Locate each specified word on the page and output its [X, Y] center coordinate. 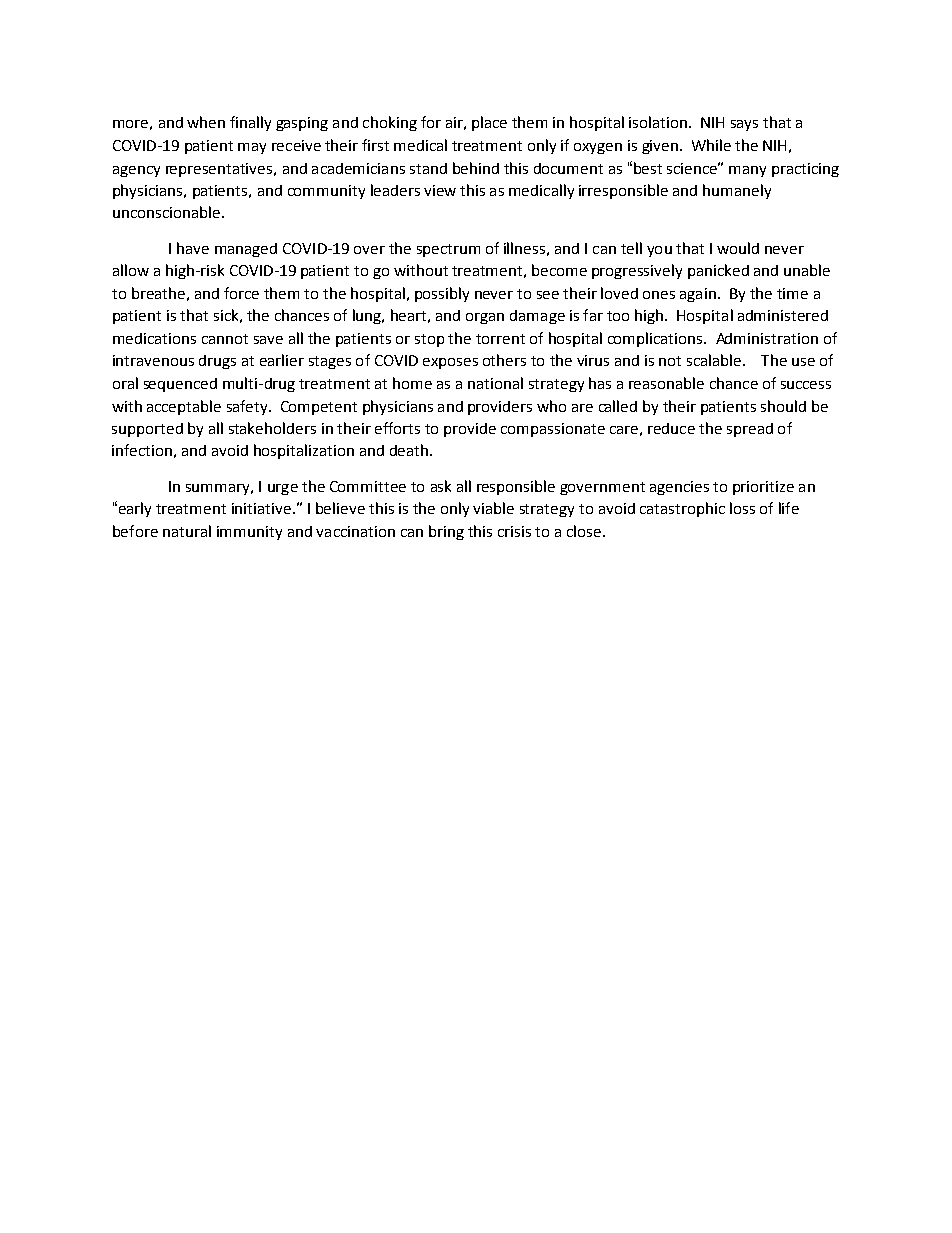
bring [446, 532]
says [744, 125]
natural [187, 531]
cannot [225, 339]
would [738, 248]
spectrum [448, 250]
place [489, 123]
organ [485, 318]
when [206, 122]
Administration [767, 338]
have [193, 248]
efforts [397, 428]
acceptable [184, 407]
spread [750, 430]
